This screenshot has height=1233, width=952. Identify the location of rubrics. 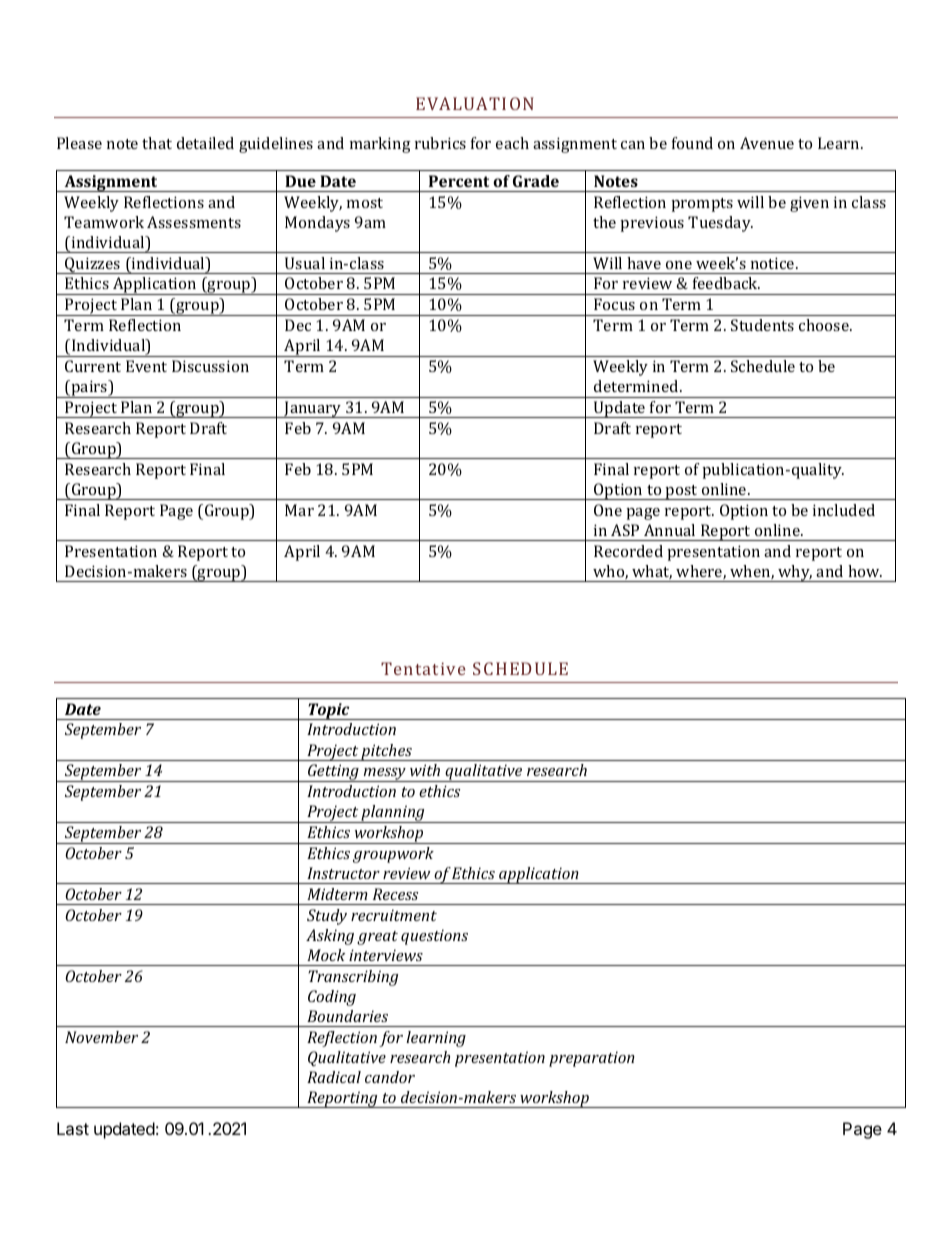
(440, 143).
